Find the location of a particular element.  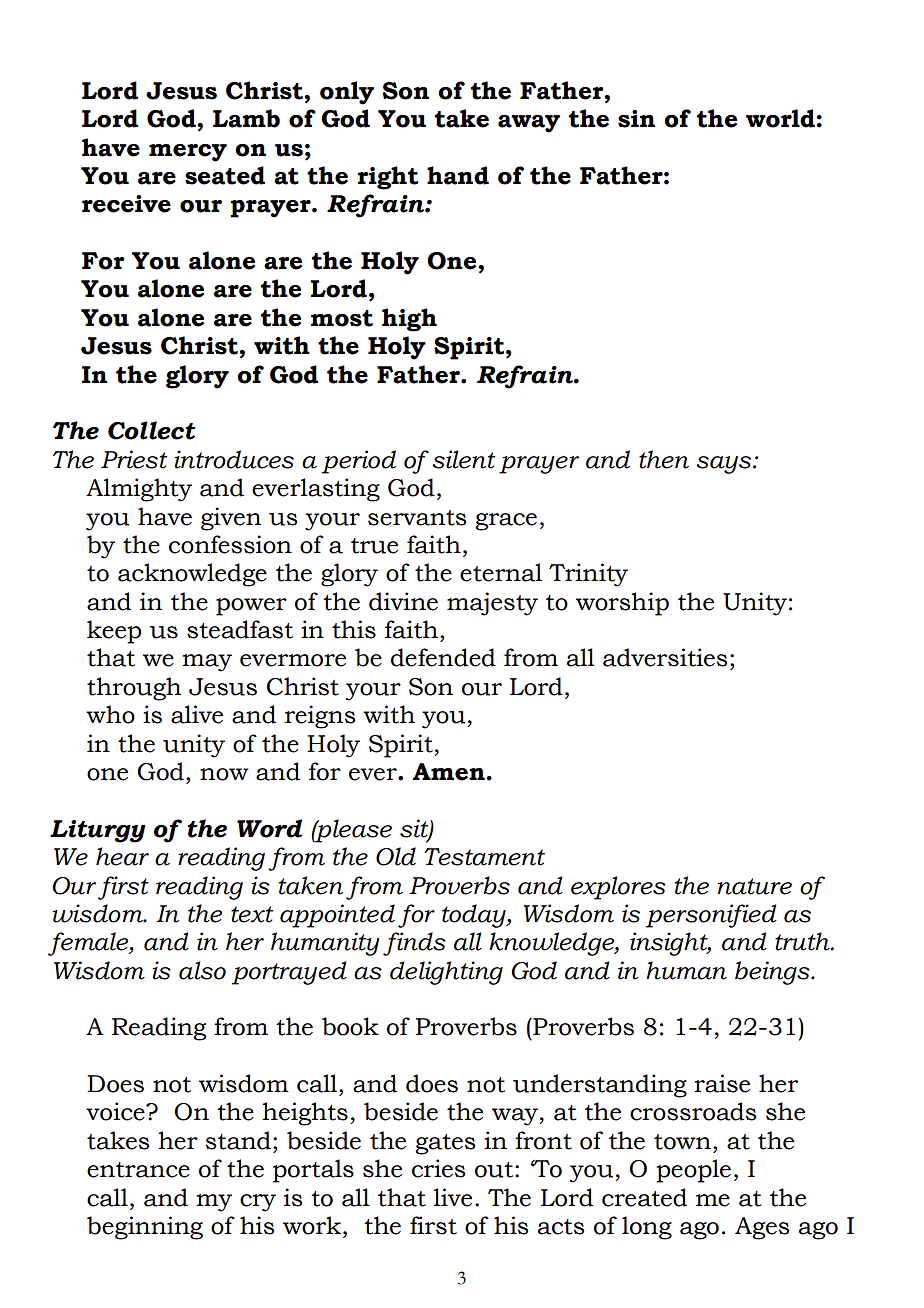

cries is located at coordinates (438, 1168).
